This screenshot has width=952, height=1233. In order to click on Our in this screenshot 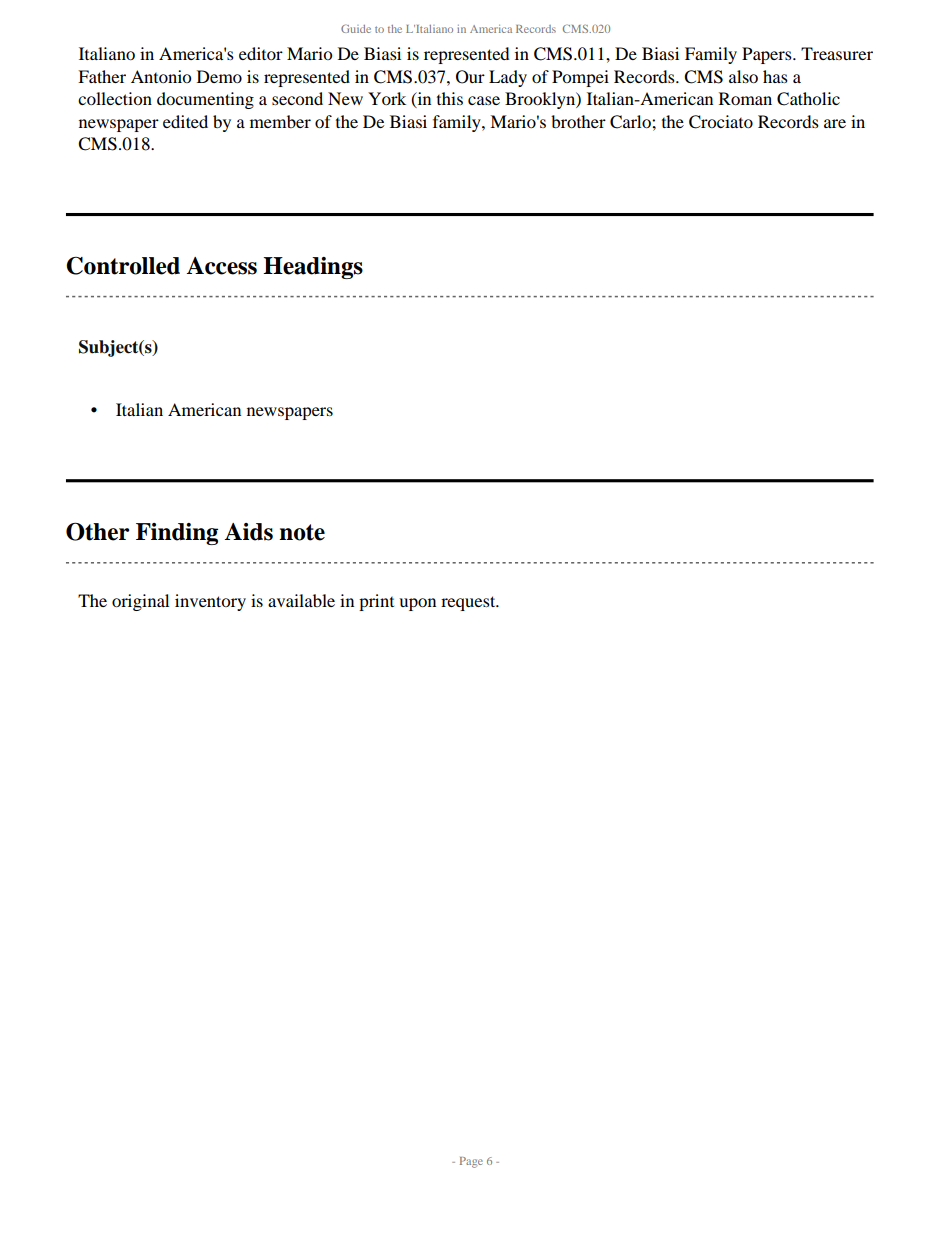, I will do `click(470, 77)`.
